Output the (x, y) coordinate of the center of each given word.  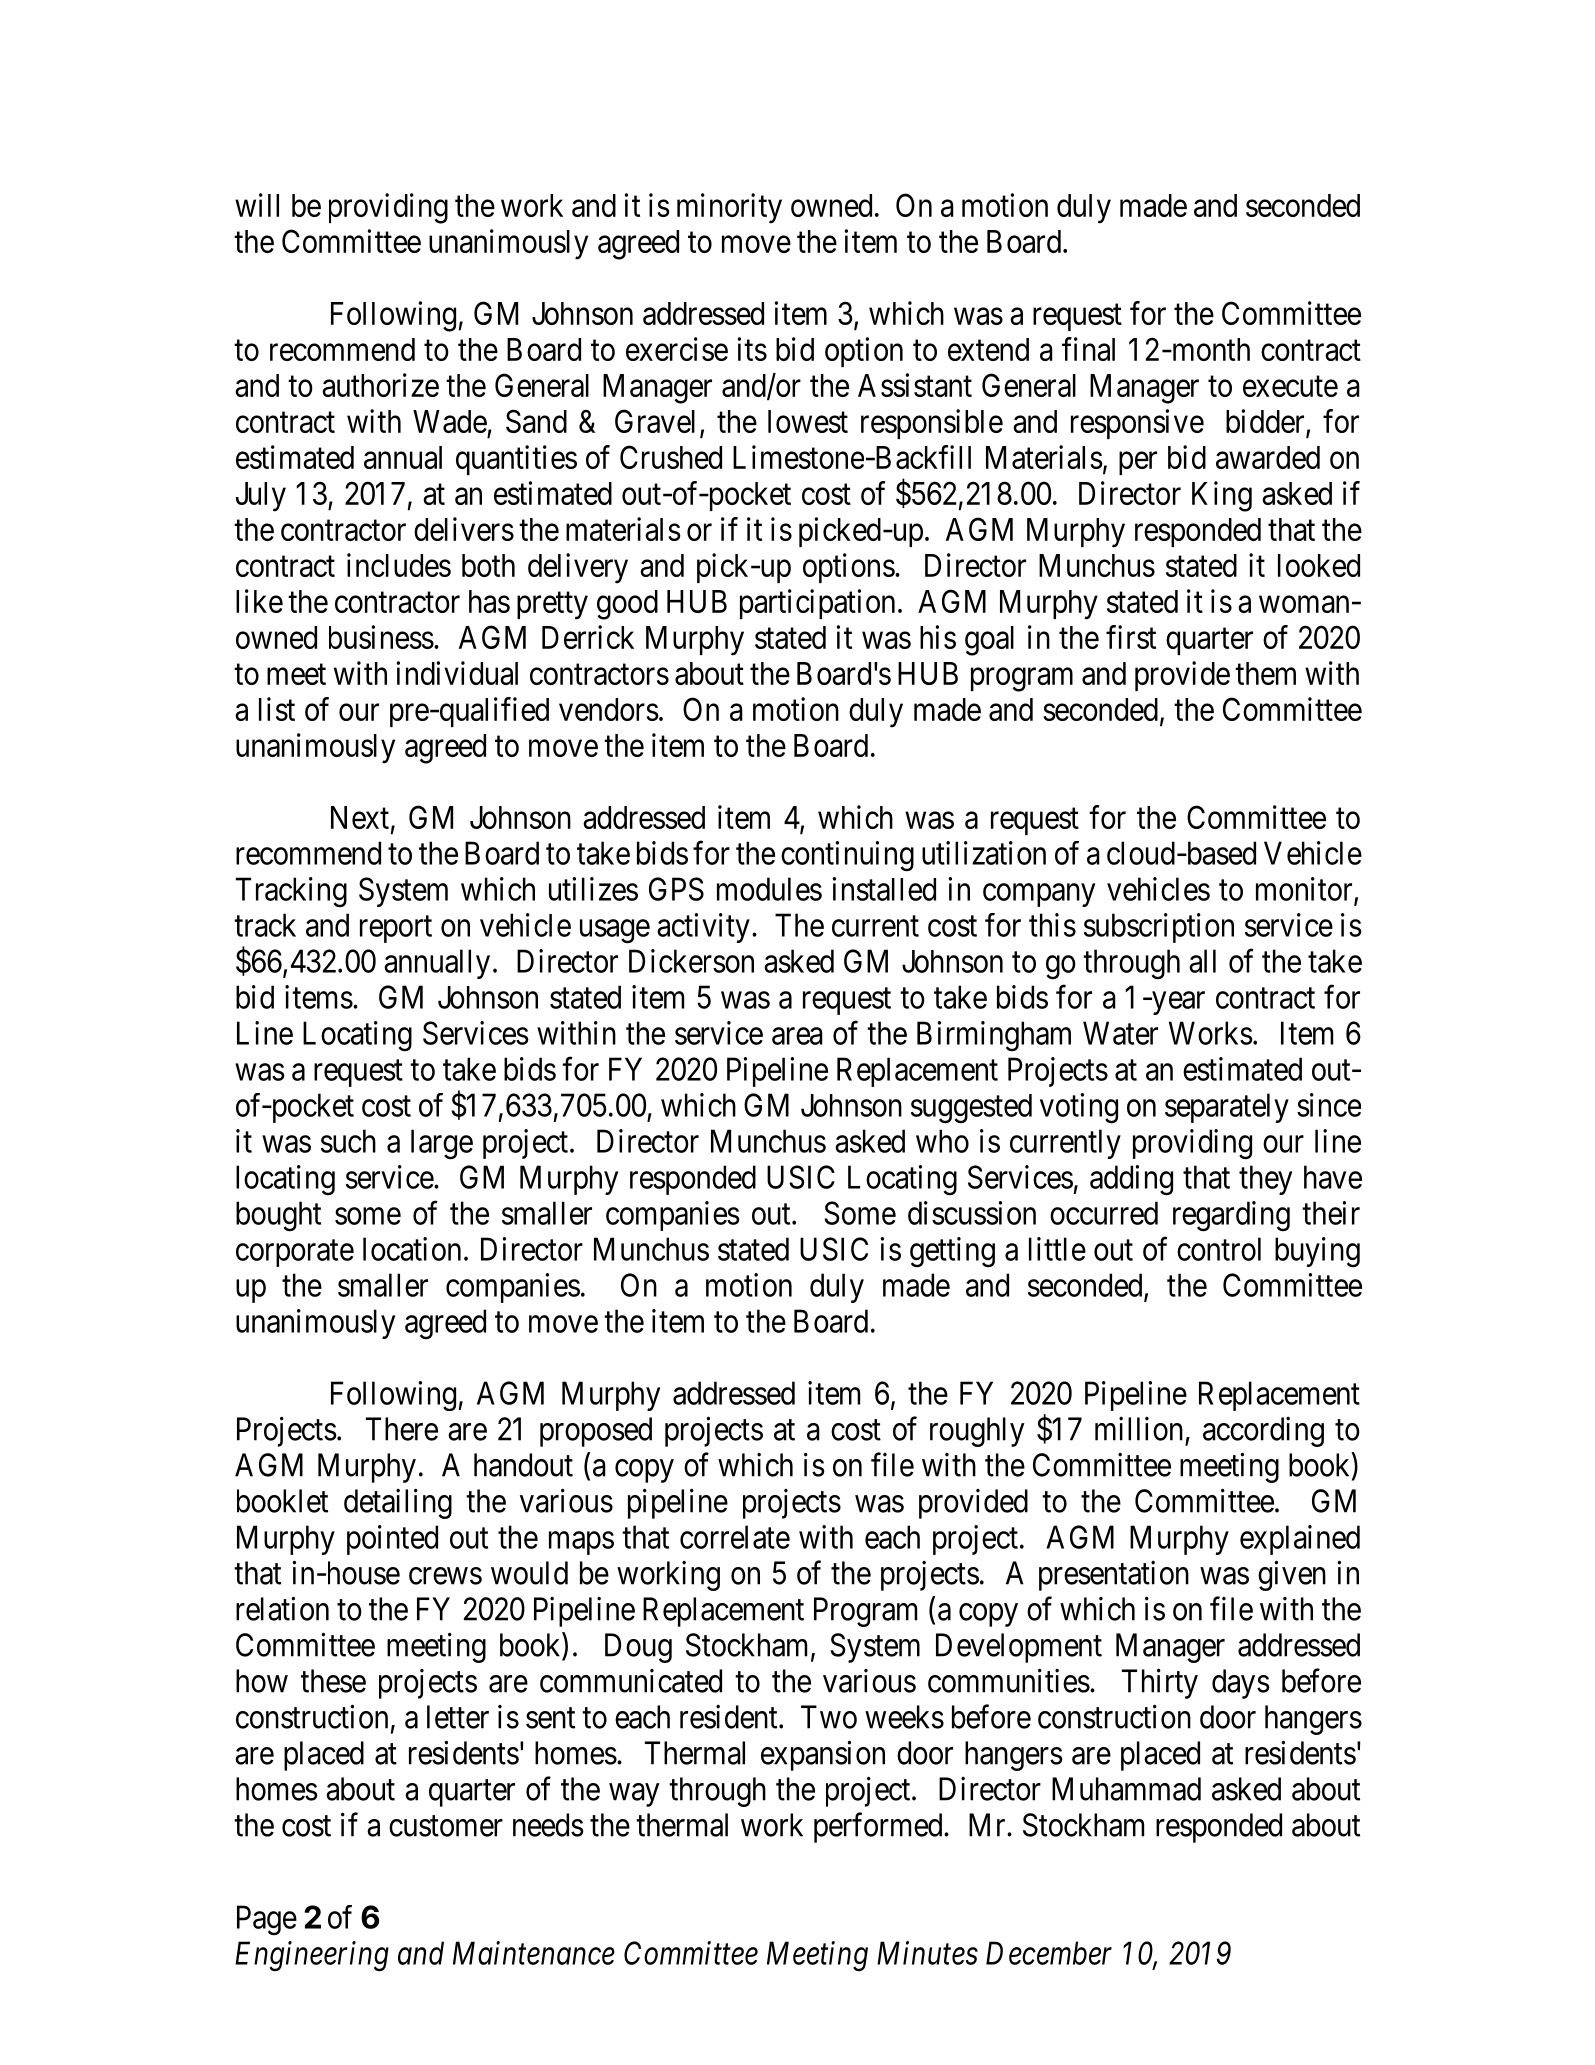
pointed (392, 1540)
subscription (1159, 928)
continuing (847, 856)
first (1131, 637)
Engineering (312, 1957)
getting (952, 1252)
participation (817, 604)
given (1292, 1576)
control (1219, 1249)
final (1088, 349)
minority (729, 208)
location (412, 1249)
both (488, 565)
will (257, 205)
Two (829, 1717)
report (396, 929)
